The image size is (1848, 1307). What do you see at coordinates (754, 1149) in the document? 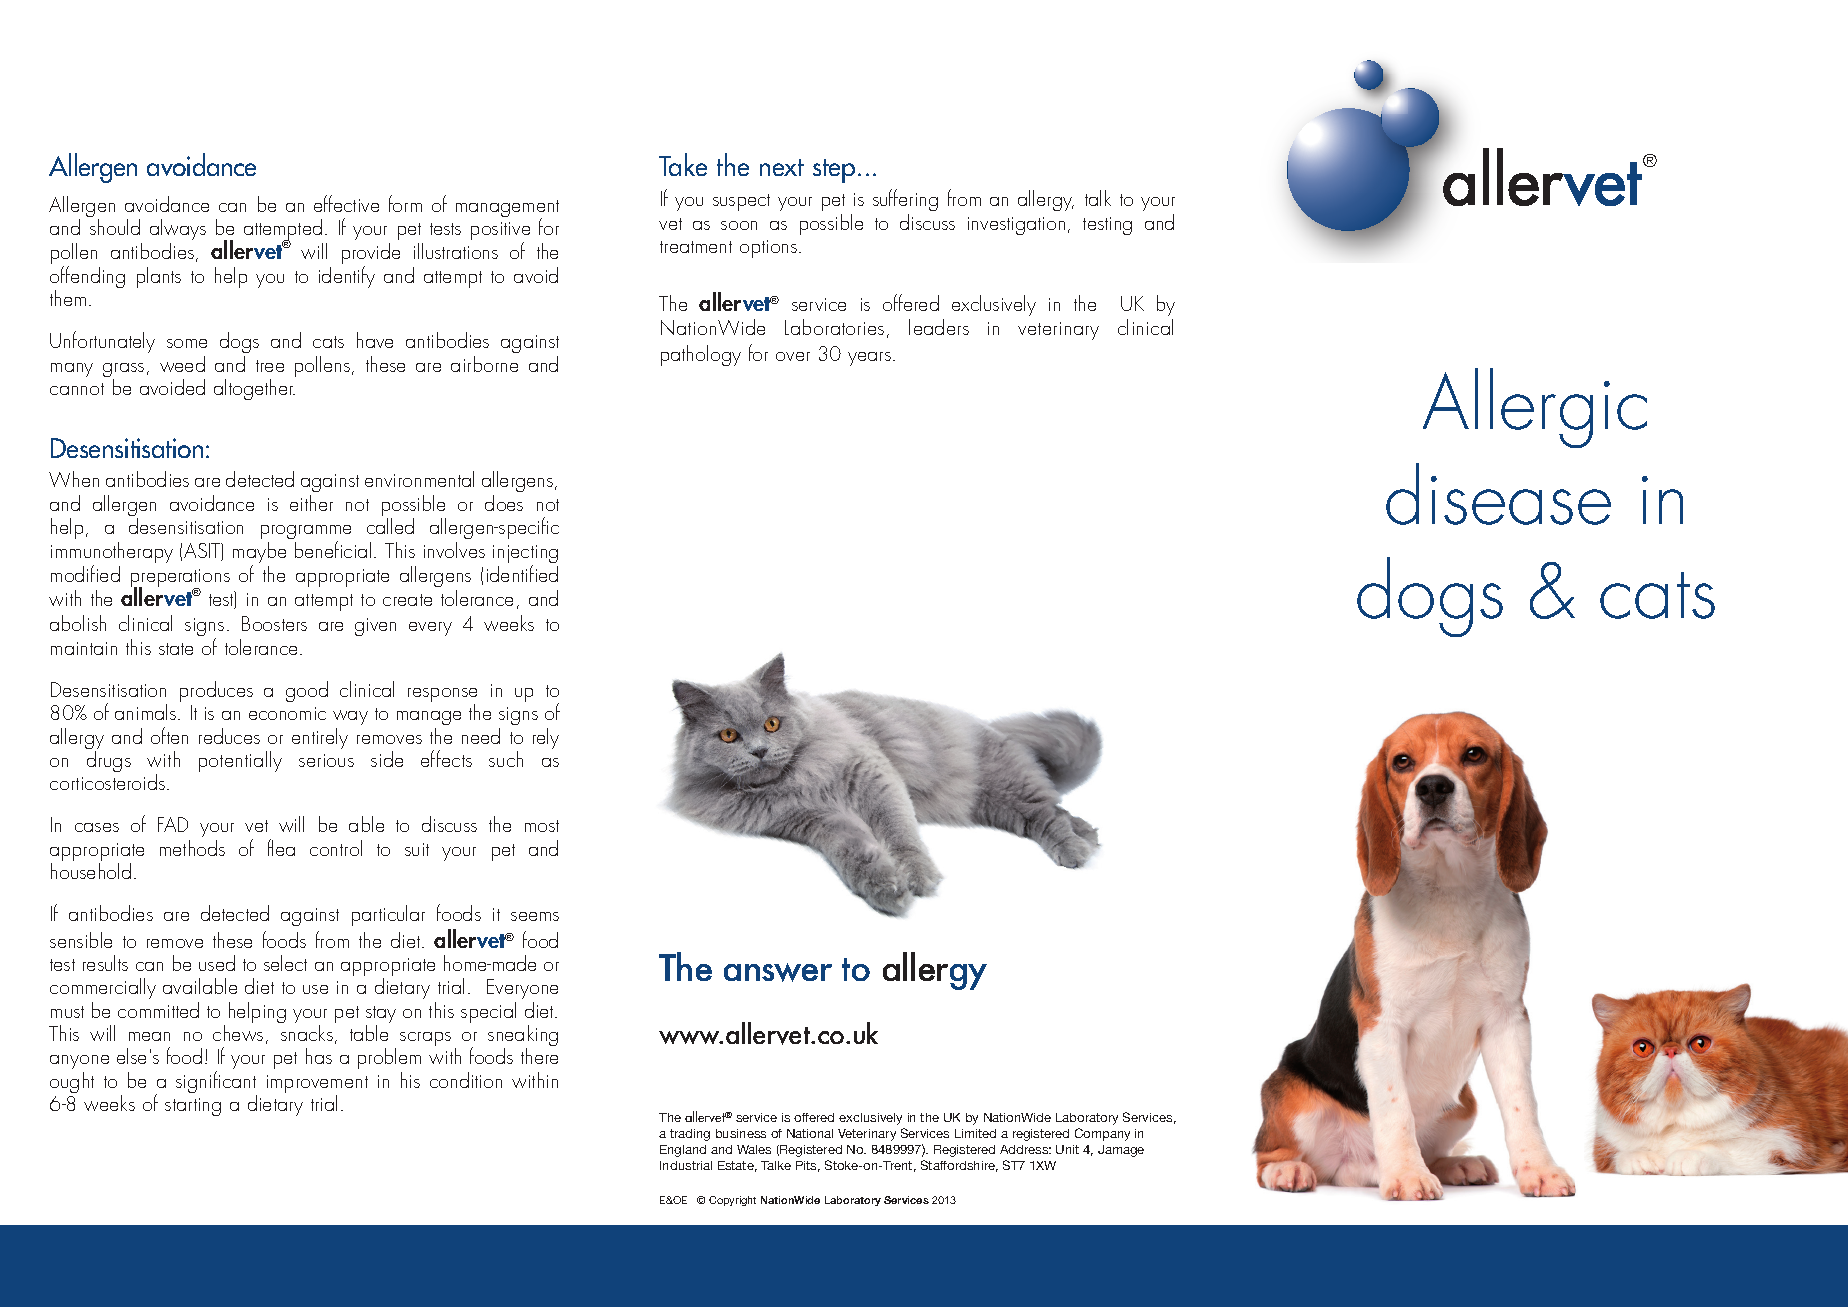
I see `Wales` at bounding box center [754, 1149].
